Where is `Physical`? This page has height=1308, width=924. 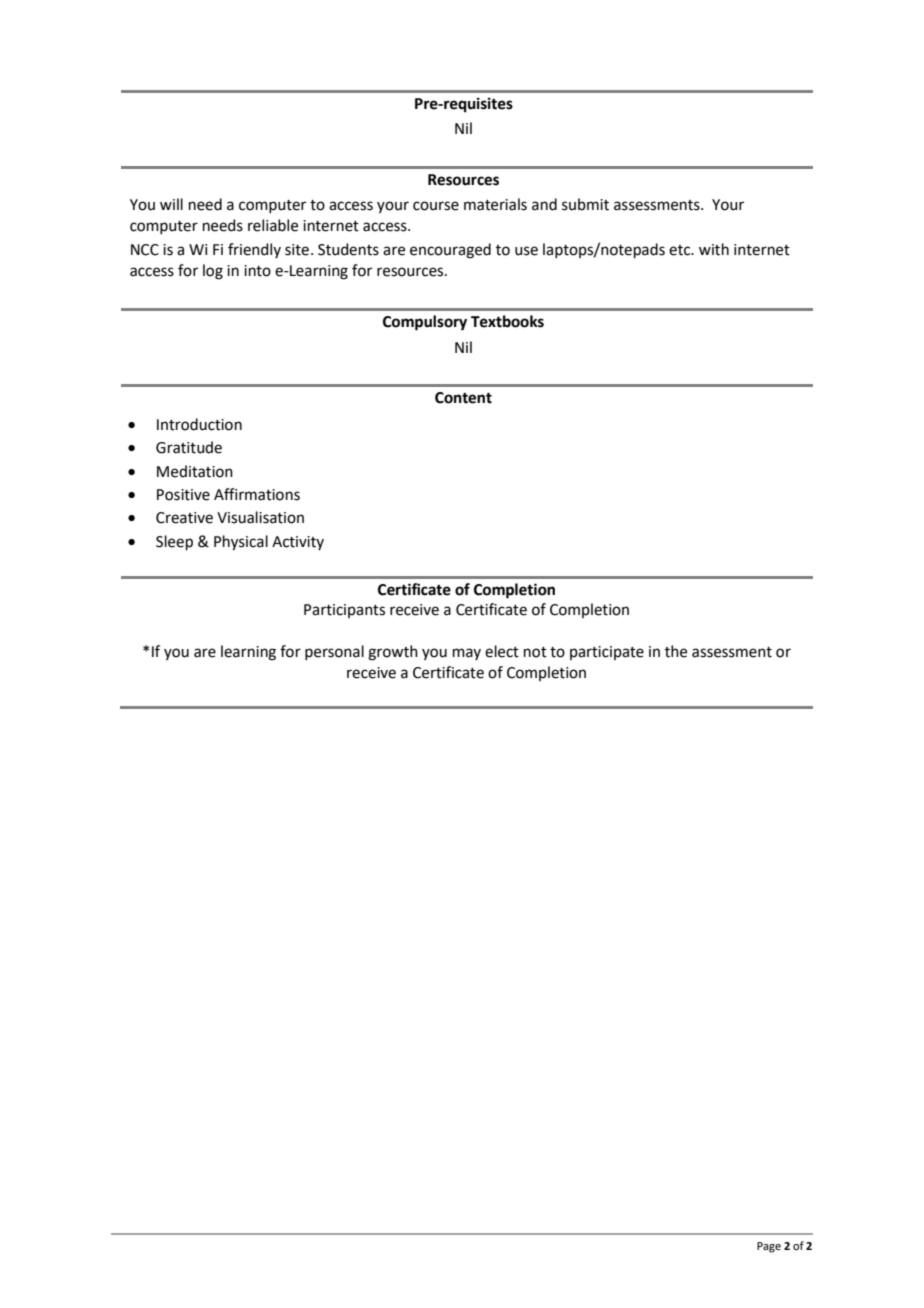
Physical is located at coordinates (241, 543).
